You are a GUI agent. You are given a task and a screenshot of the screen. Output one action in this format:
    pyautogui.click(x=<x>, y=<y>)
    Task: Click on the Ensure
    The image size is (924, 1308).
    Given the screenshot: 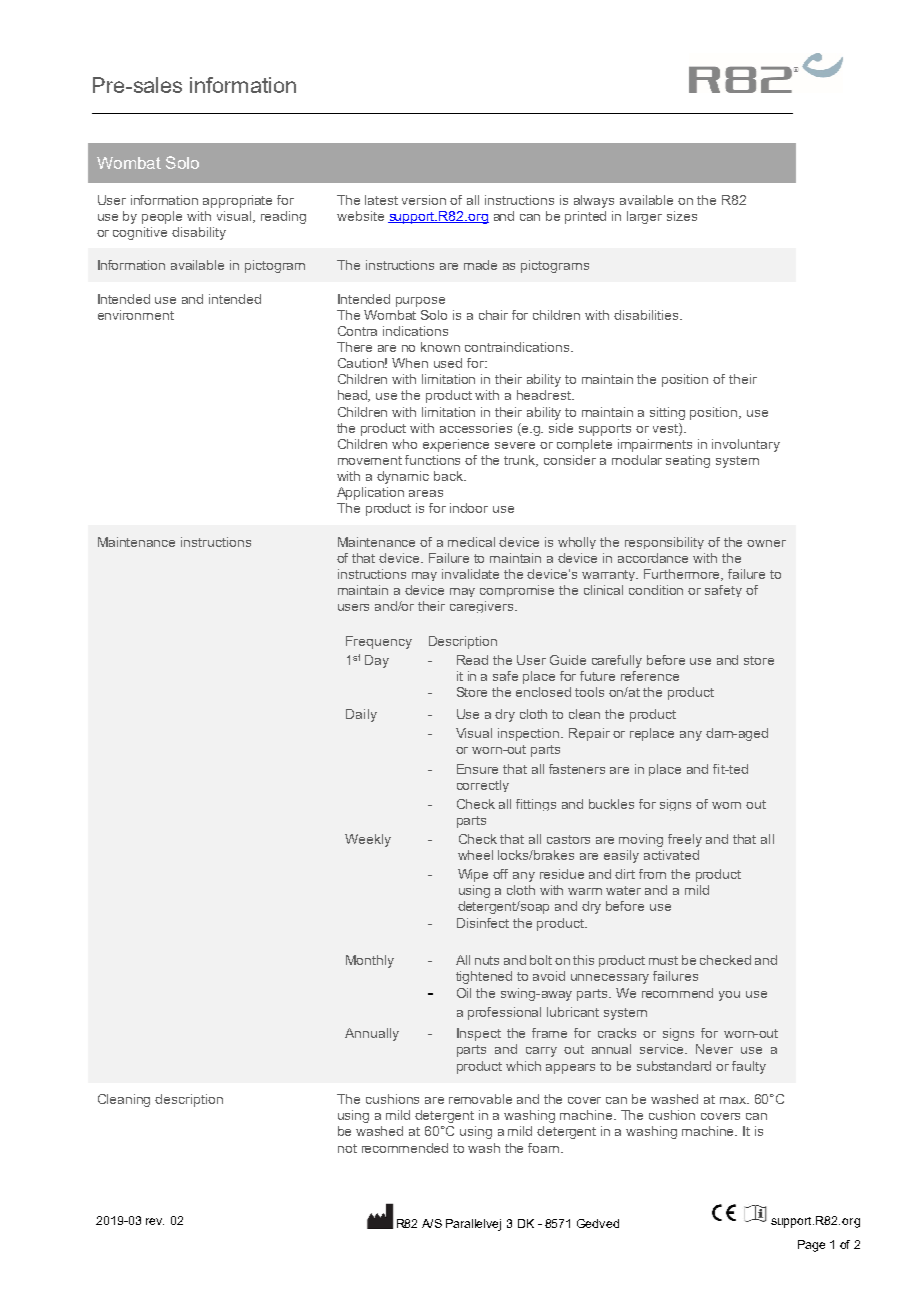 What is the action you would take?
    pyautogui.click(x=477, y=769)
